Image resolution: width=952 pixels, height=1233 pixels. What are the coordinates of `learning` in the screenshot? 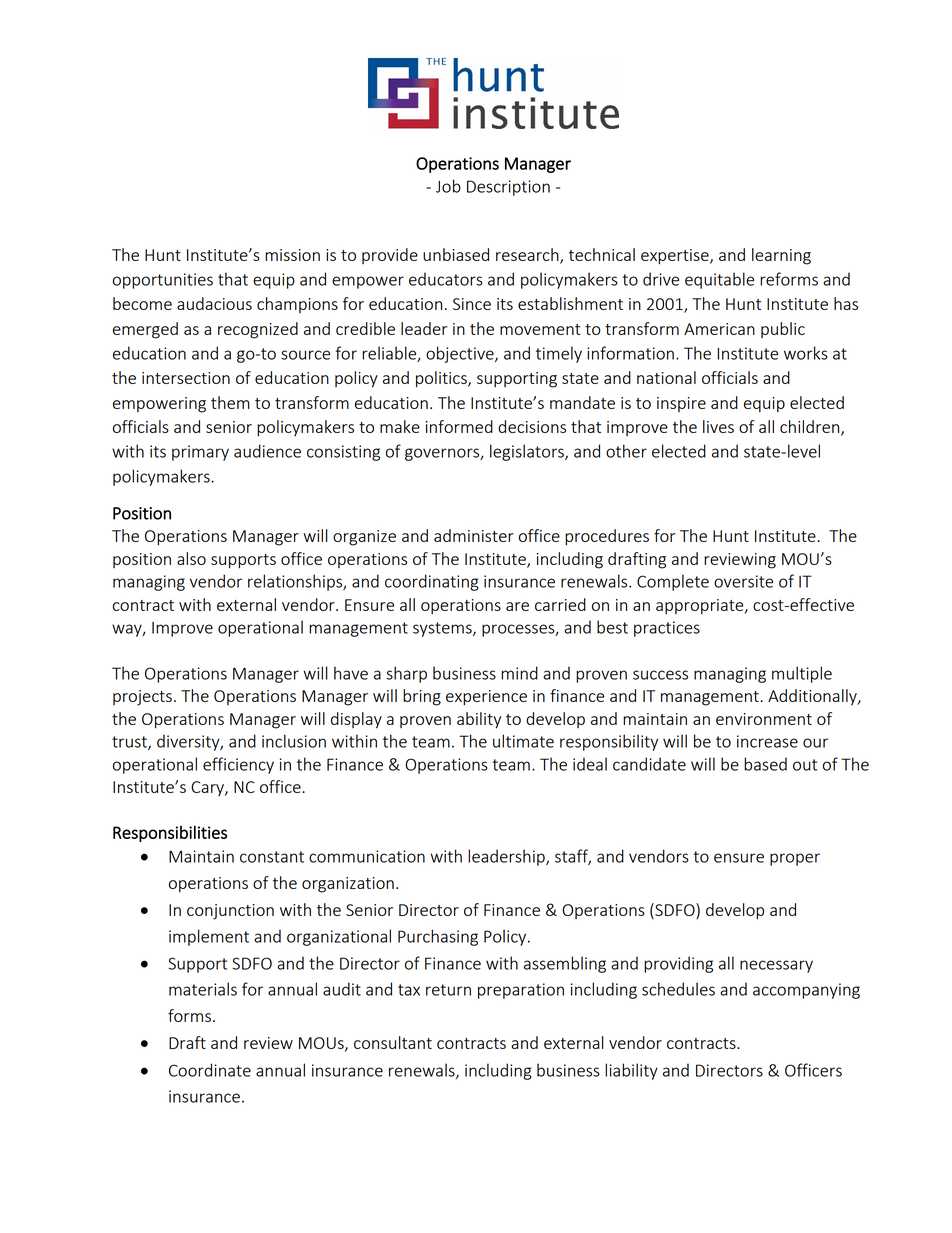 It's located at (781, 256).
